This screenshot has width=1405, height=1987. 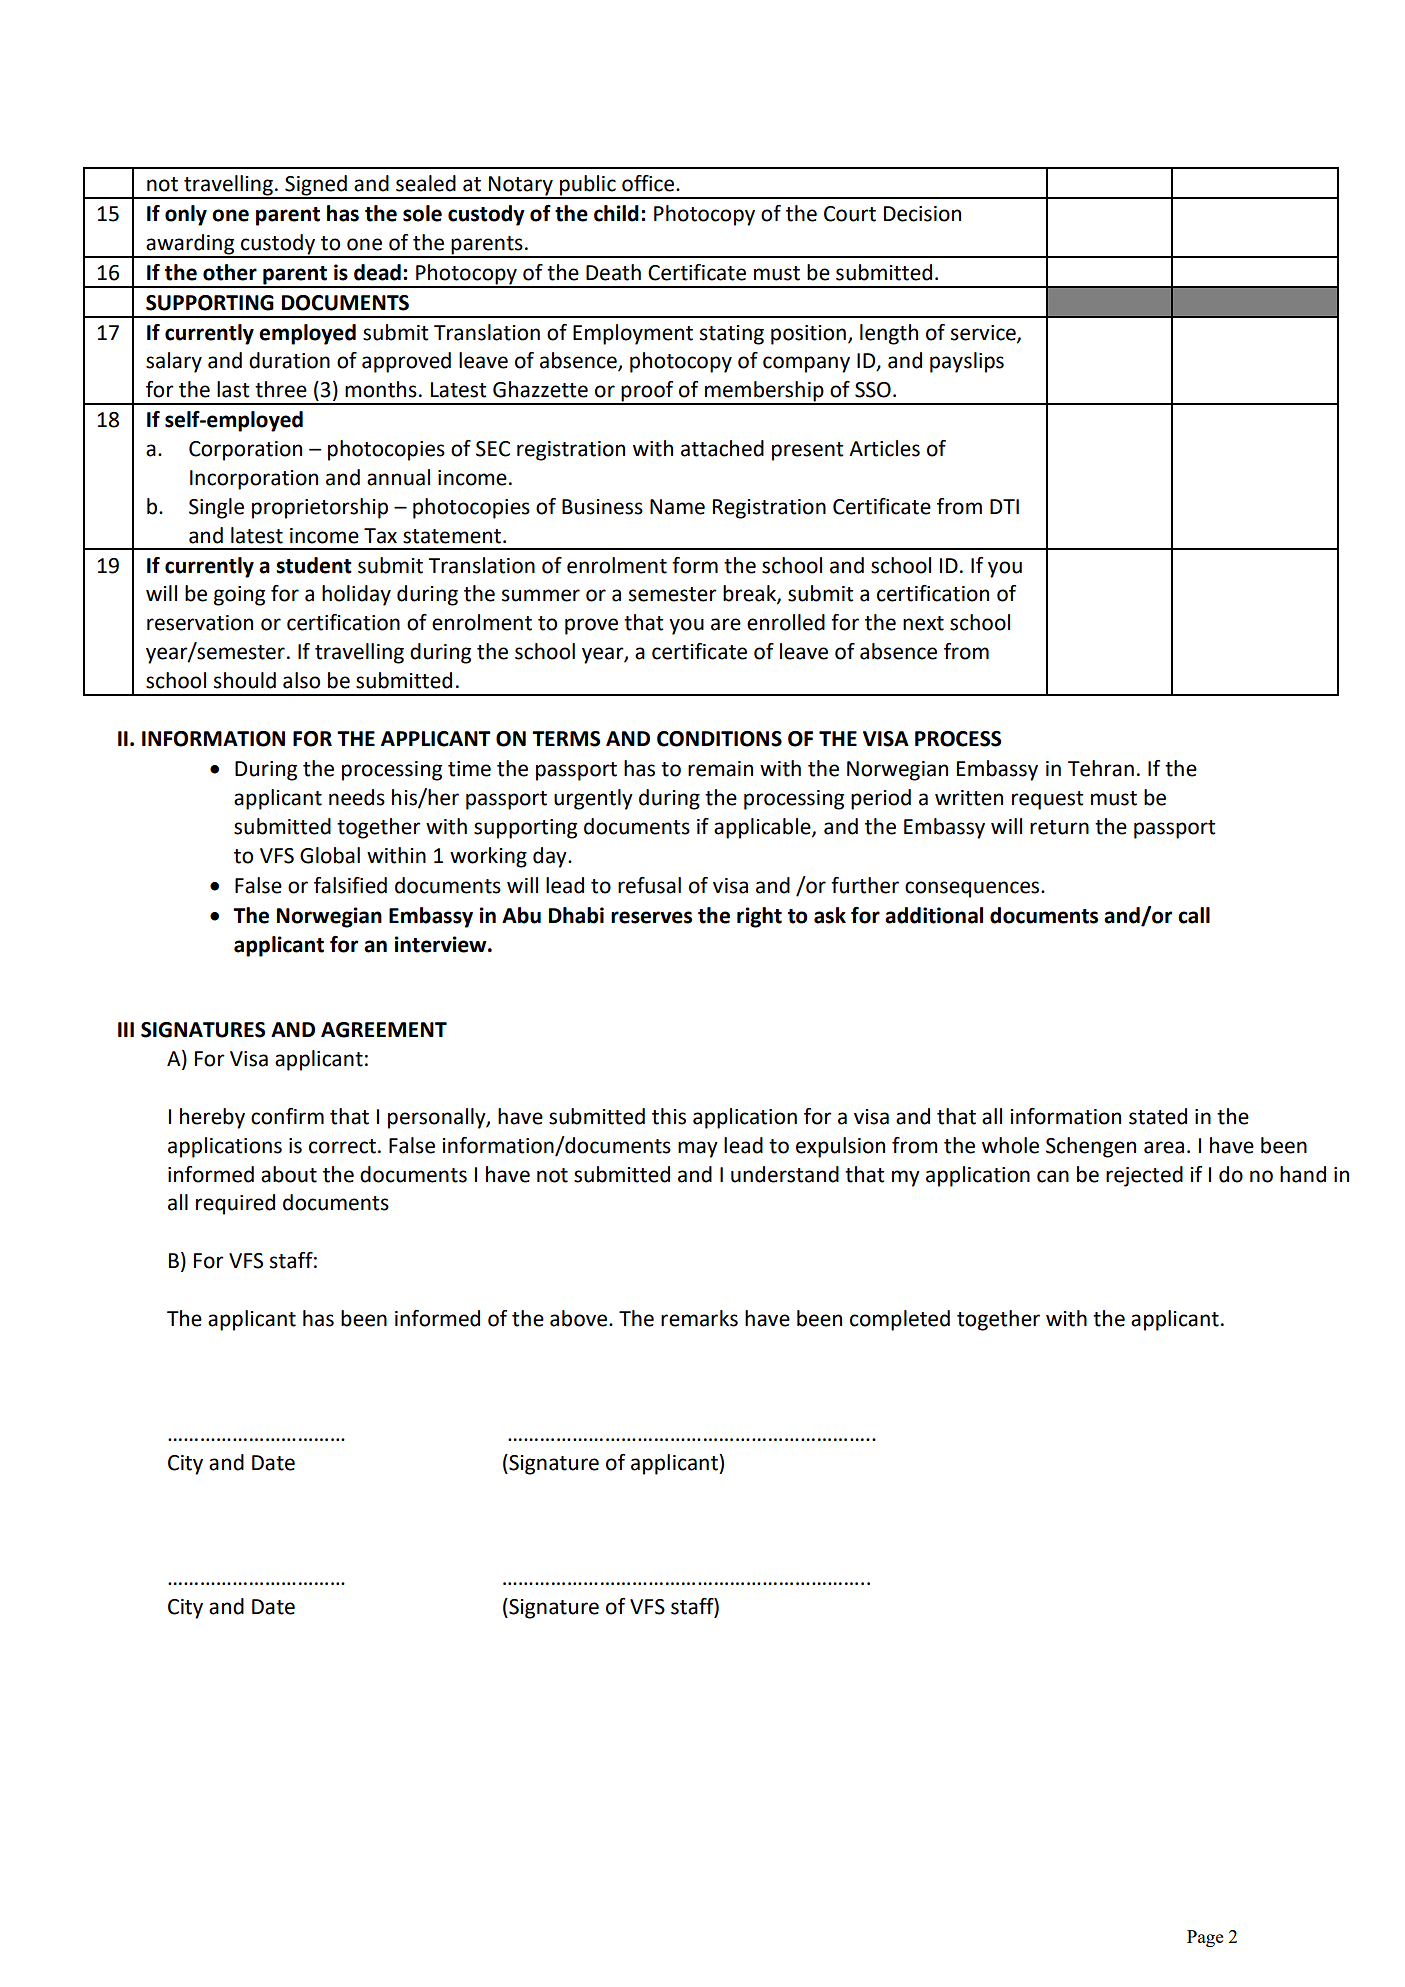 What do you see at coordinates (669, 1116) in the screenshot?
I see `this` at bounding box center [669, 1116].
